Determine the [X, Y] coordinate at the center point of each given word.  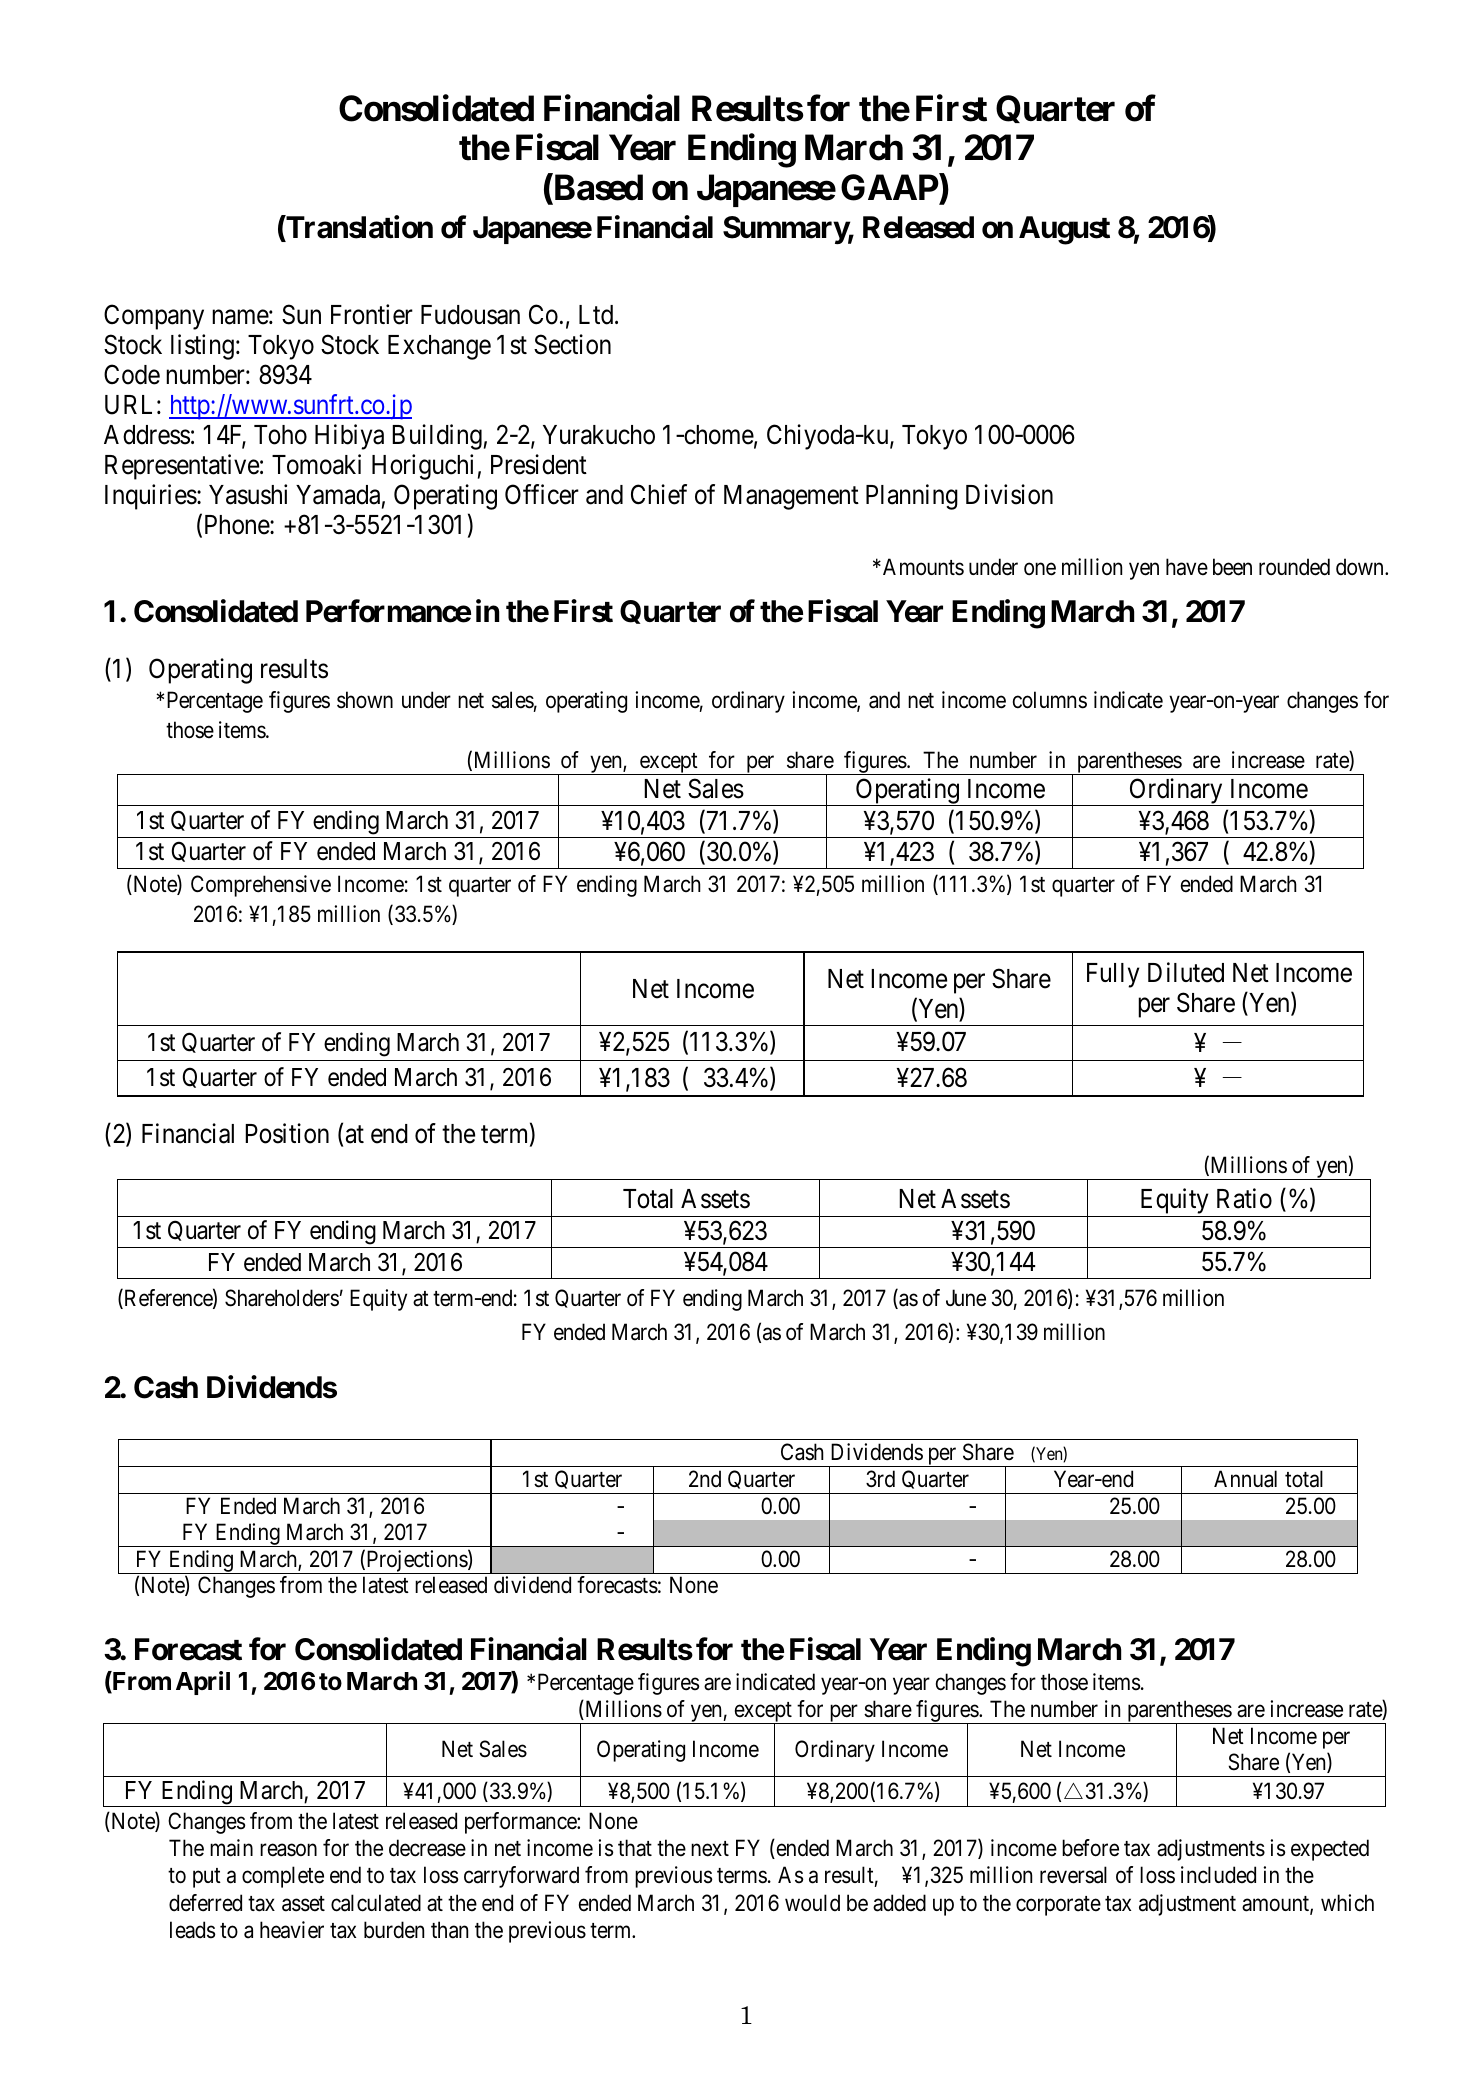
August [1064, 230]
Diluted [1186, 972]
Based [597, 189]
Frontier [372, 314]
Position [287, 1133]
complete [283, 1877]
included [1218, 1875]
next [710, 1849]
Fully [1113, 975]
